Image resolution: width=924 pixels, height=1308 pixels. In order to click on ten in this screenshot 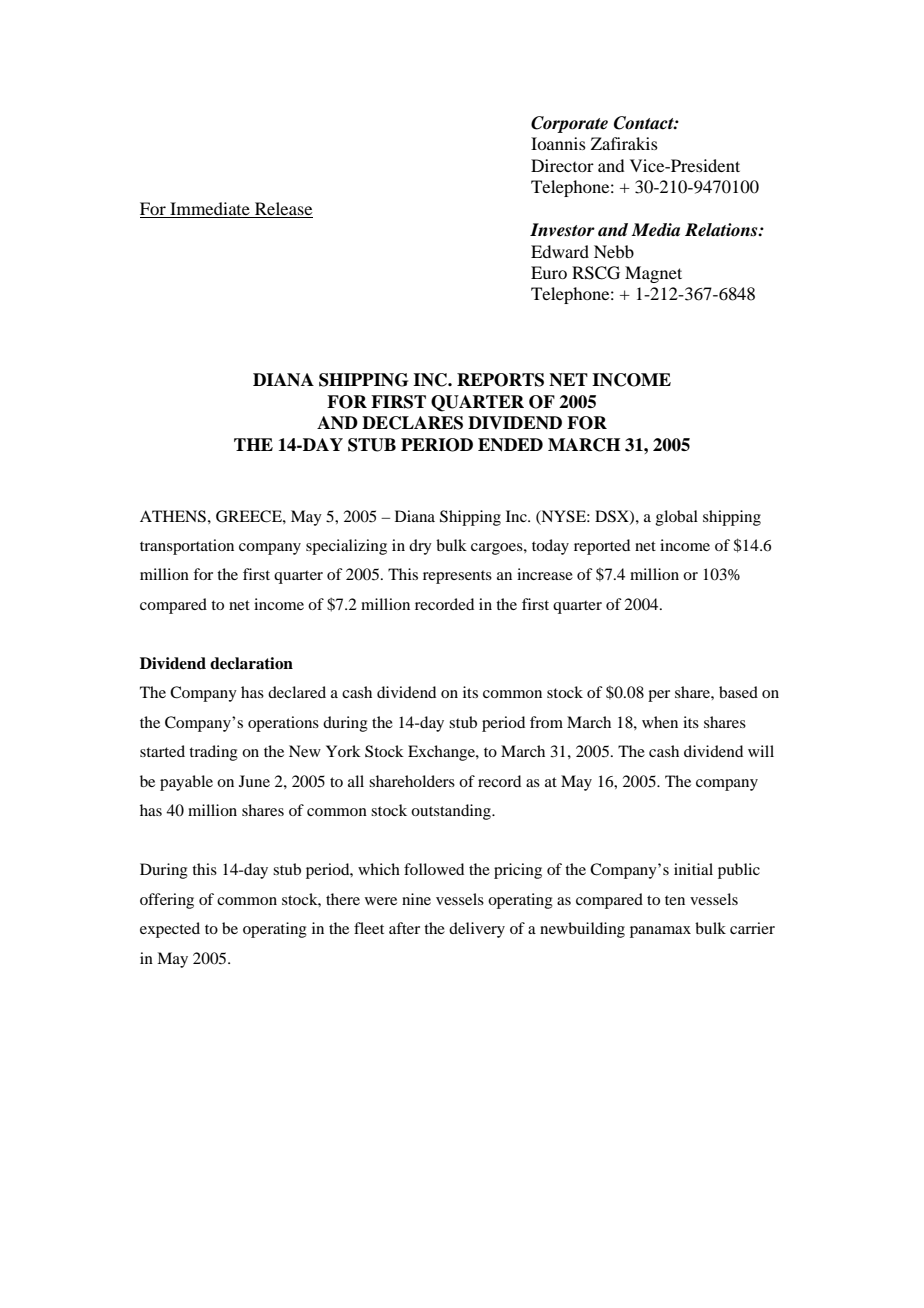, I will do `click(675, 900)`.
